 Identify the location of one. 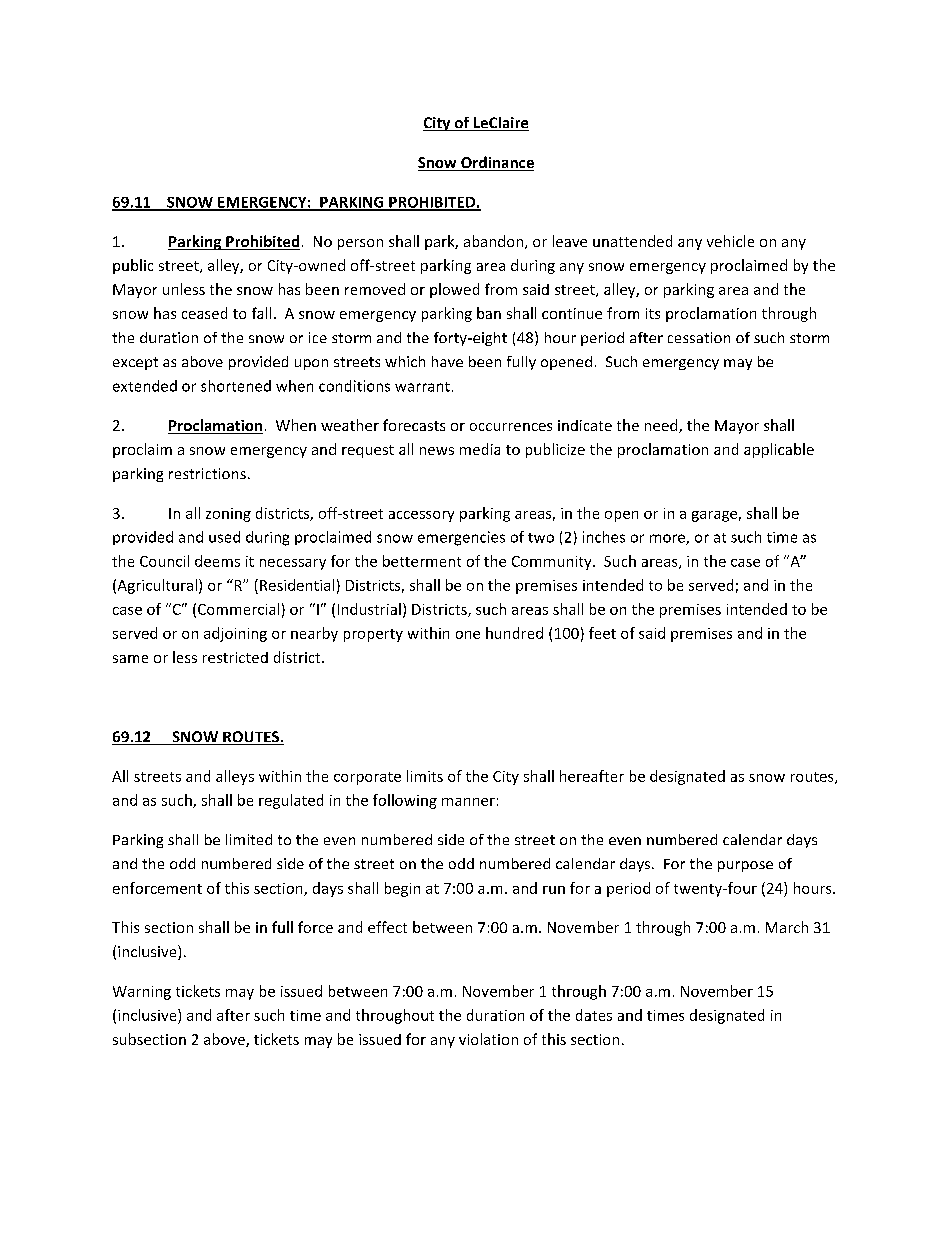
(468, 635).
